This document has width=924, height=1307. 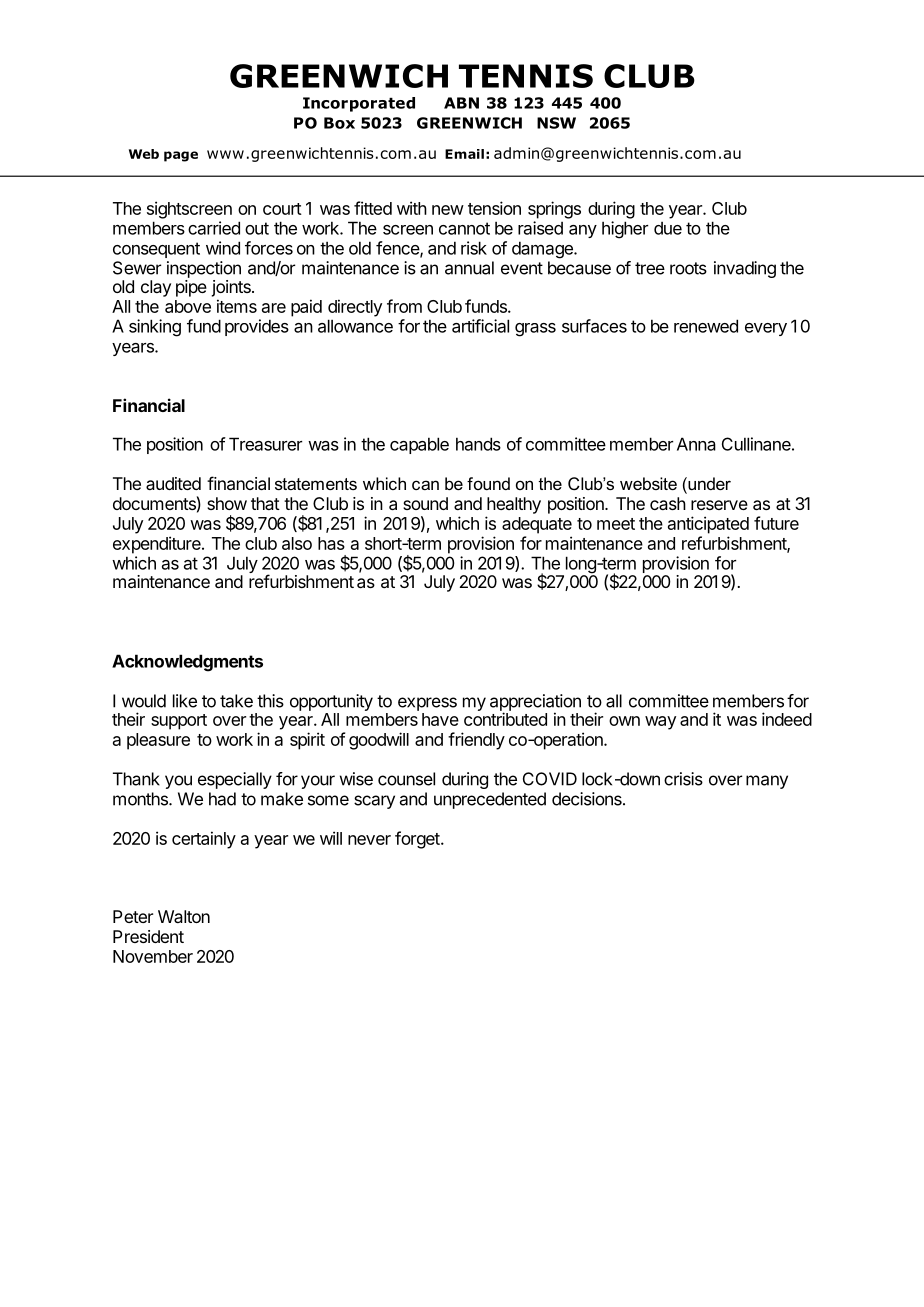 I want to click on NSW, so click(x=556, y=123).
